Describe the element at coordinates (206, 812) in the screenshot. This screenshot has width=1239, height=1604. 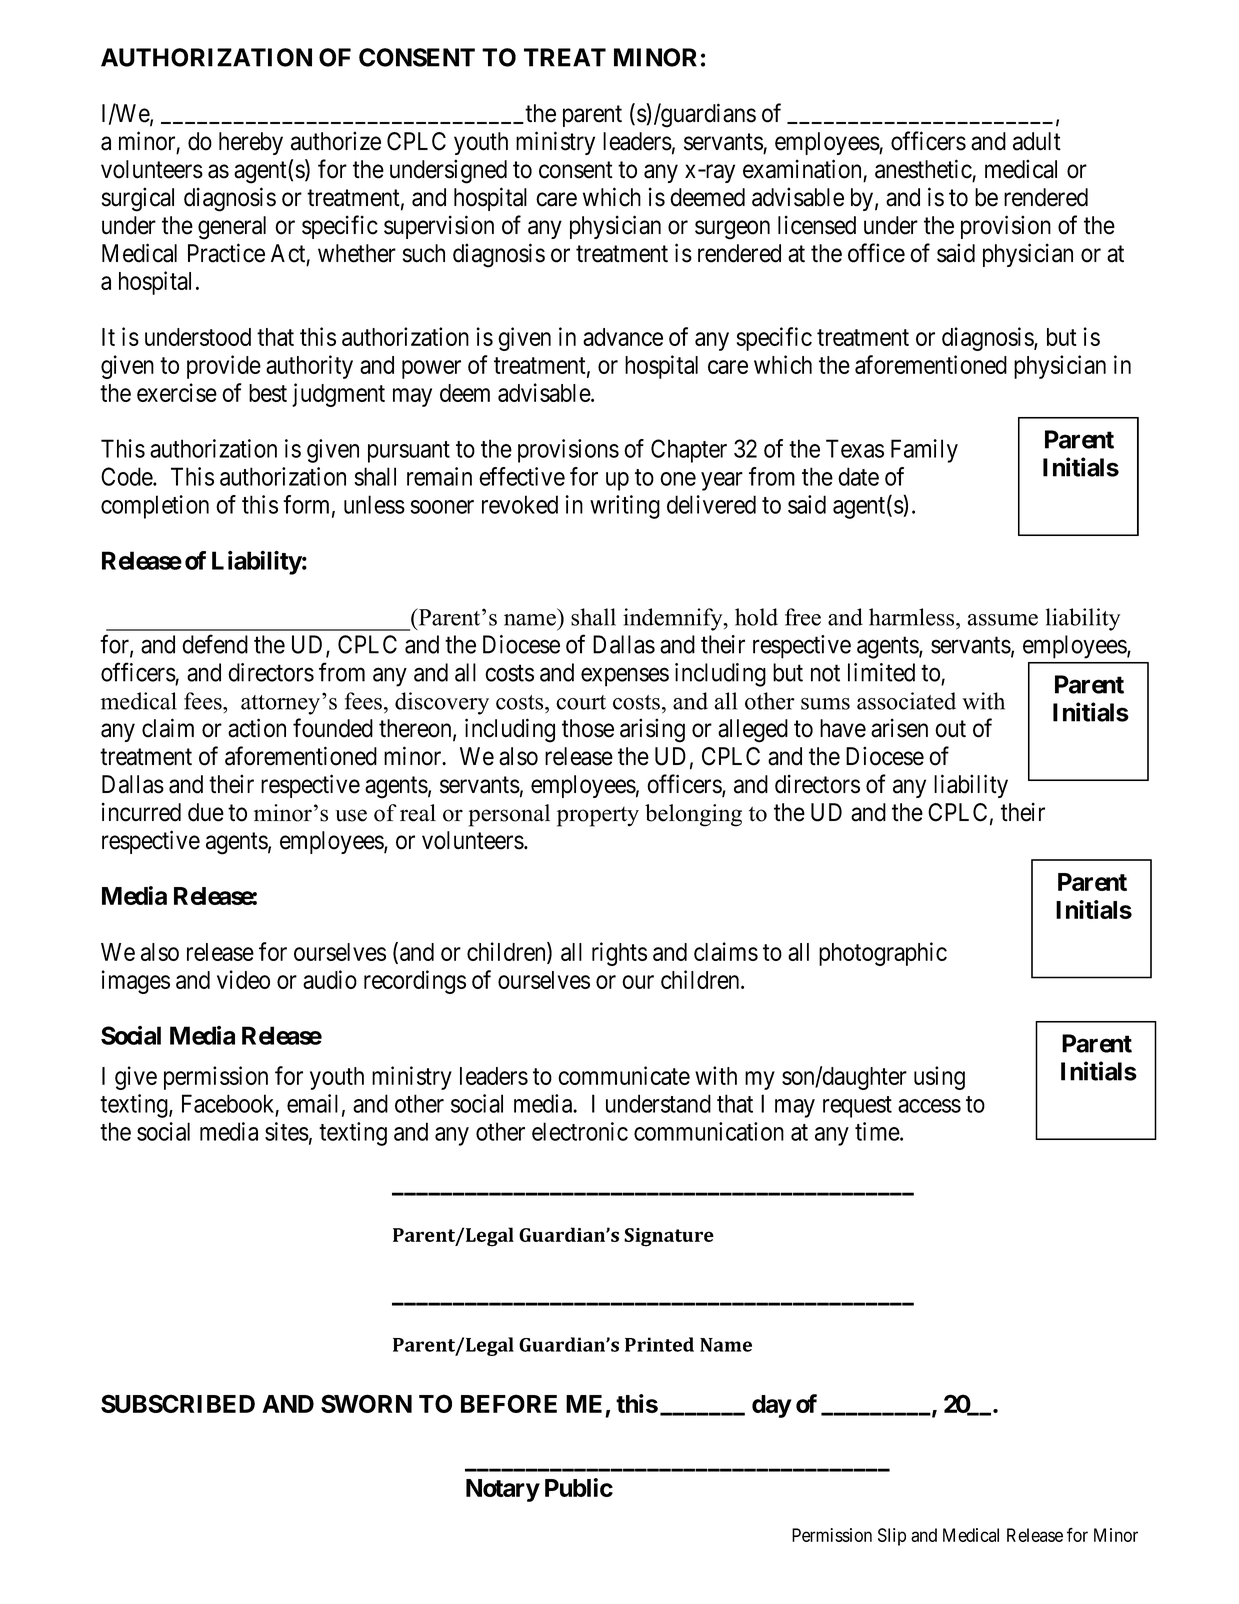
I see `due` at that location.
